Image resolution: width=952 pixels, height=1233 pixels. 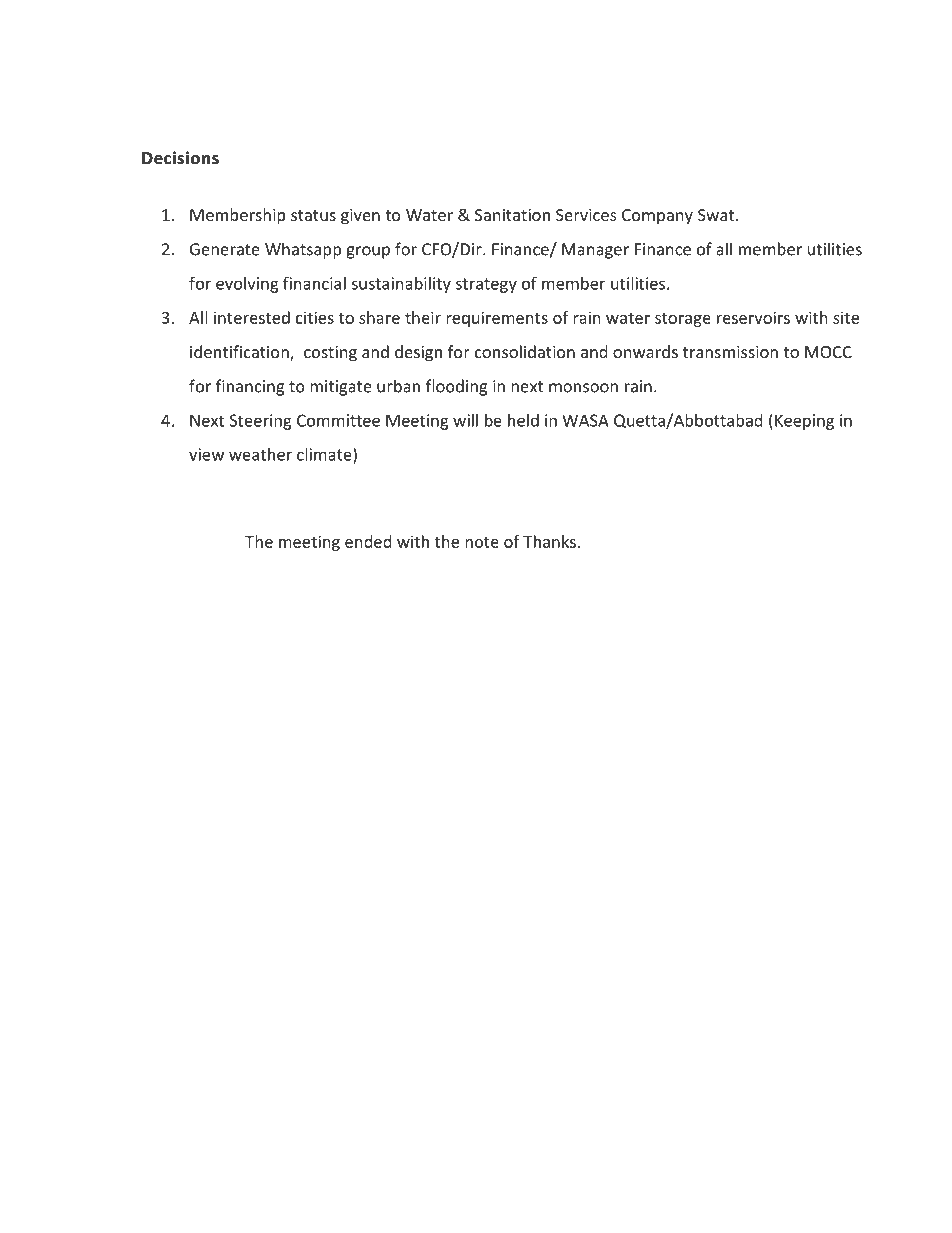 I want to click on Decisions, so click(x=180, y=157).
